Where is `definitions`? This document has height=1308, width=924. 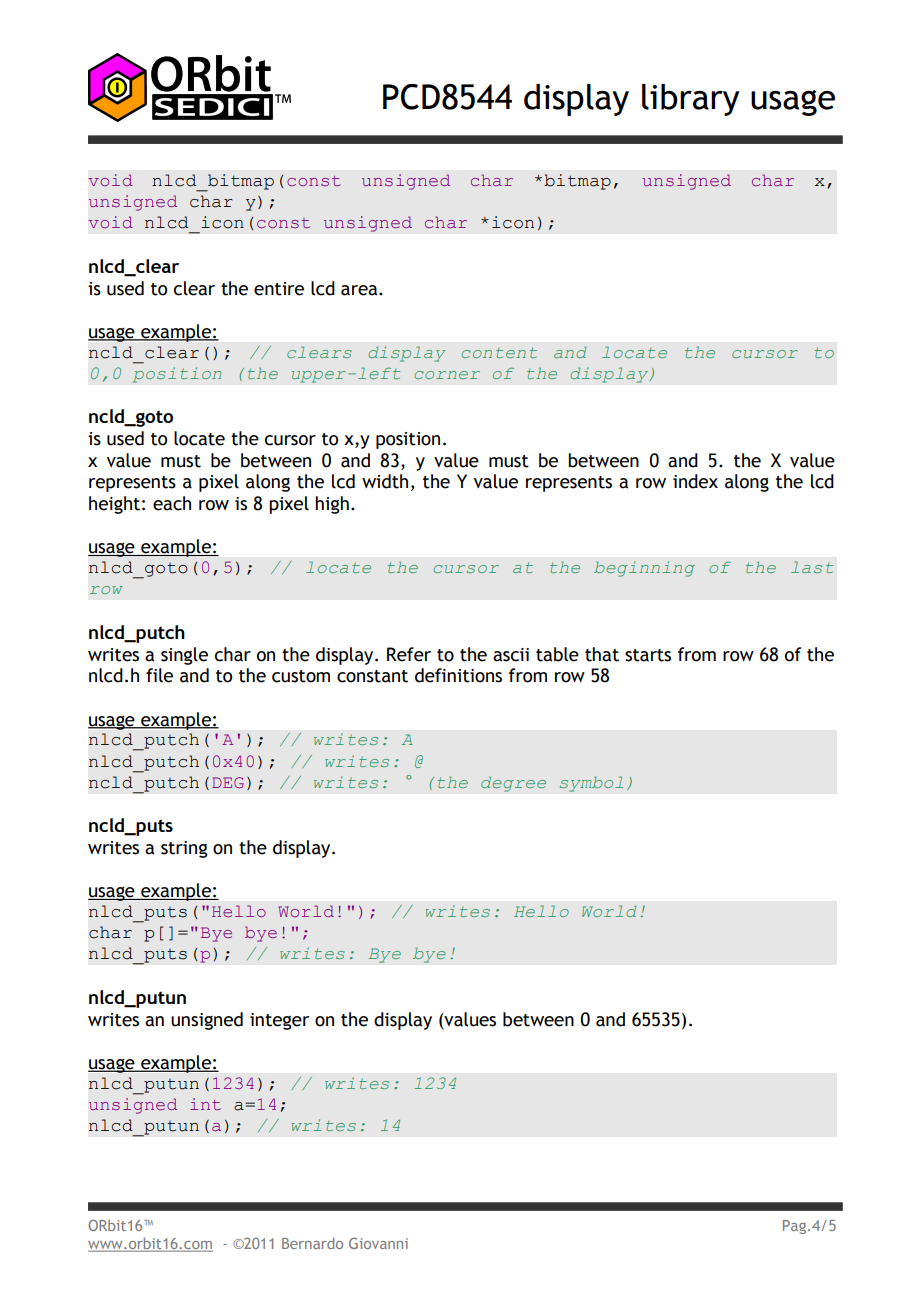 definitions is located at coordinates (458, 675).
